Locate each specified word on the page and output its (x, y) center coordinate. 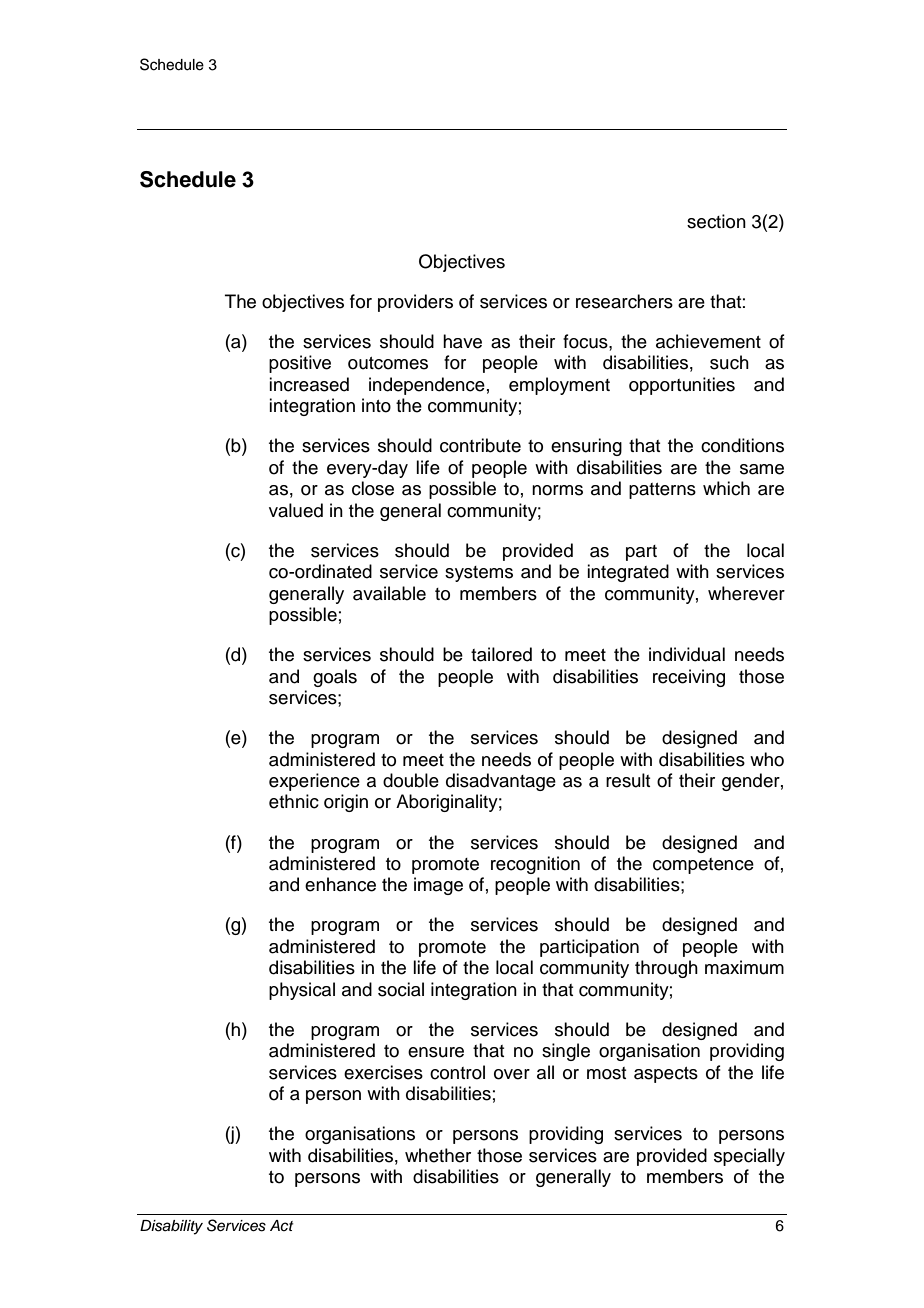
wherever (746, 593)
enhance (340, 884)
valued (296, 510)
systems (479, 574)
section (716, 221)
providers (415, 303)
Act (282, 1225)
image (438, 886)
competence (703, 866)
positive (300, 364)
